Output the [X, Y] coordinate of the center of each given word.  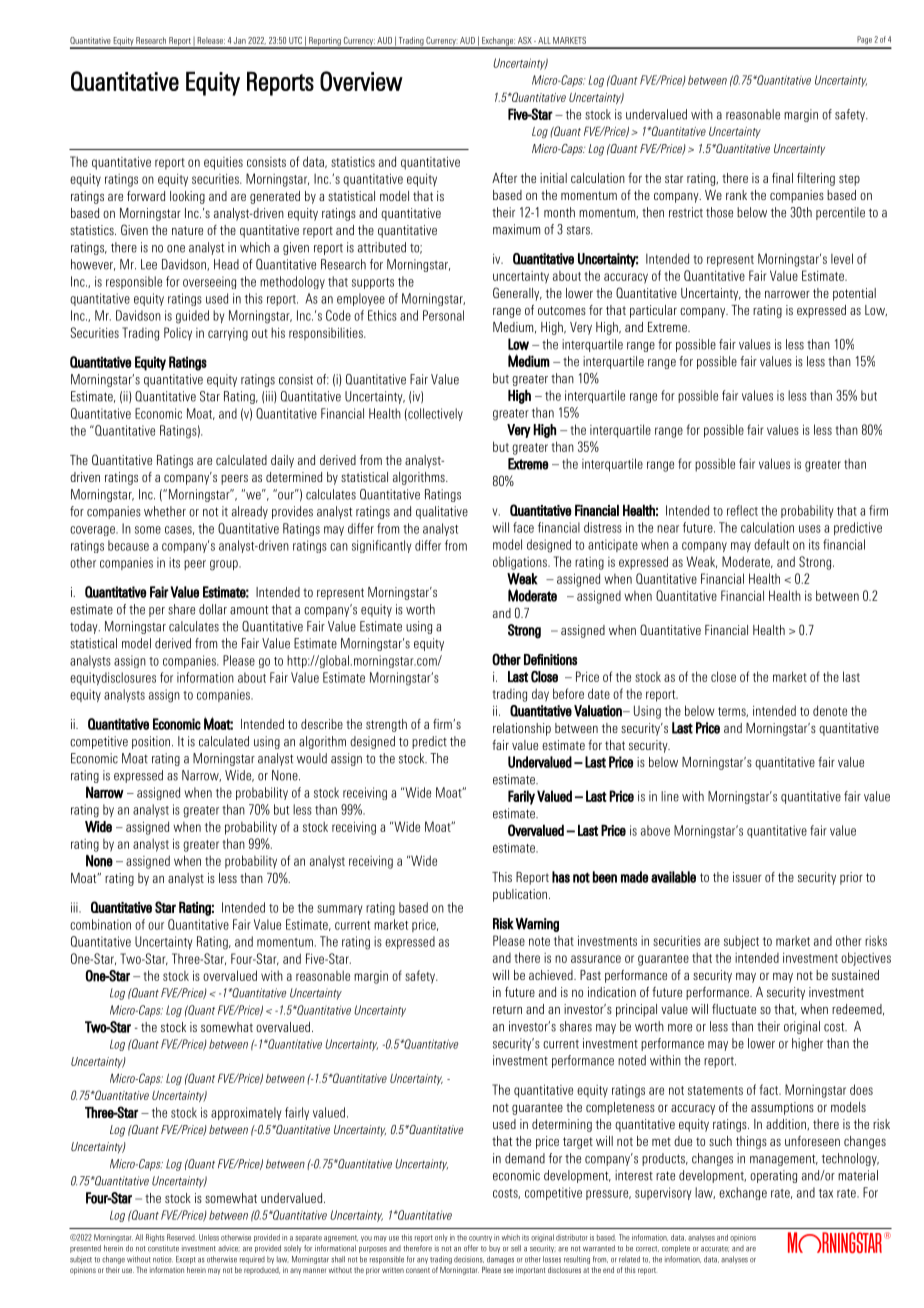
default [771, 544]
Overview [361, 81]
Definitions [550, 659]
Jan [240, 40]
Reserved [181, 1237]
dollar [213, 609]
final [782, 178]
